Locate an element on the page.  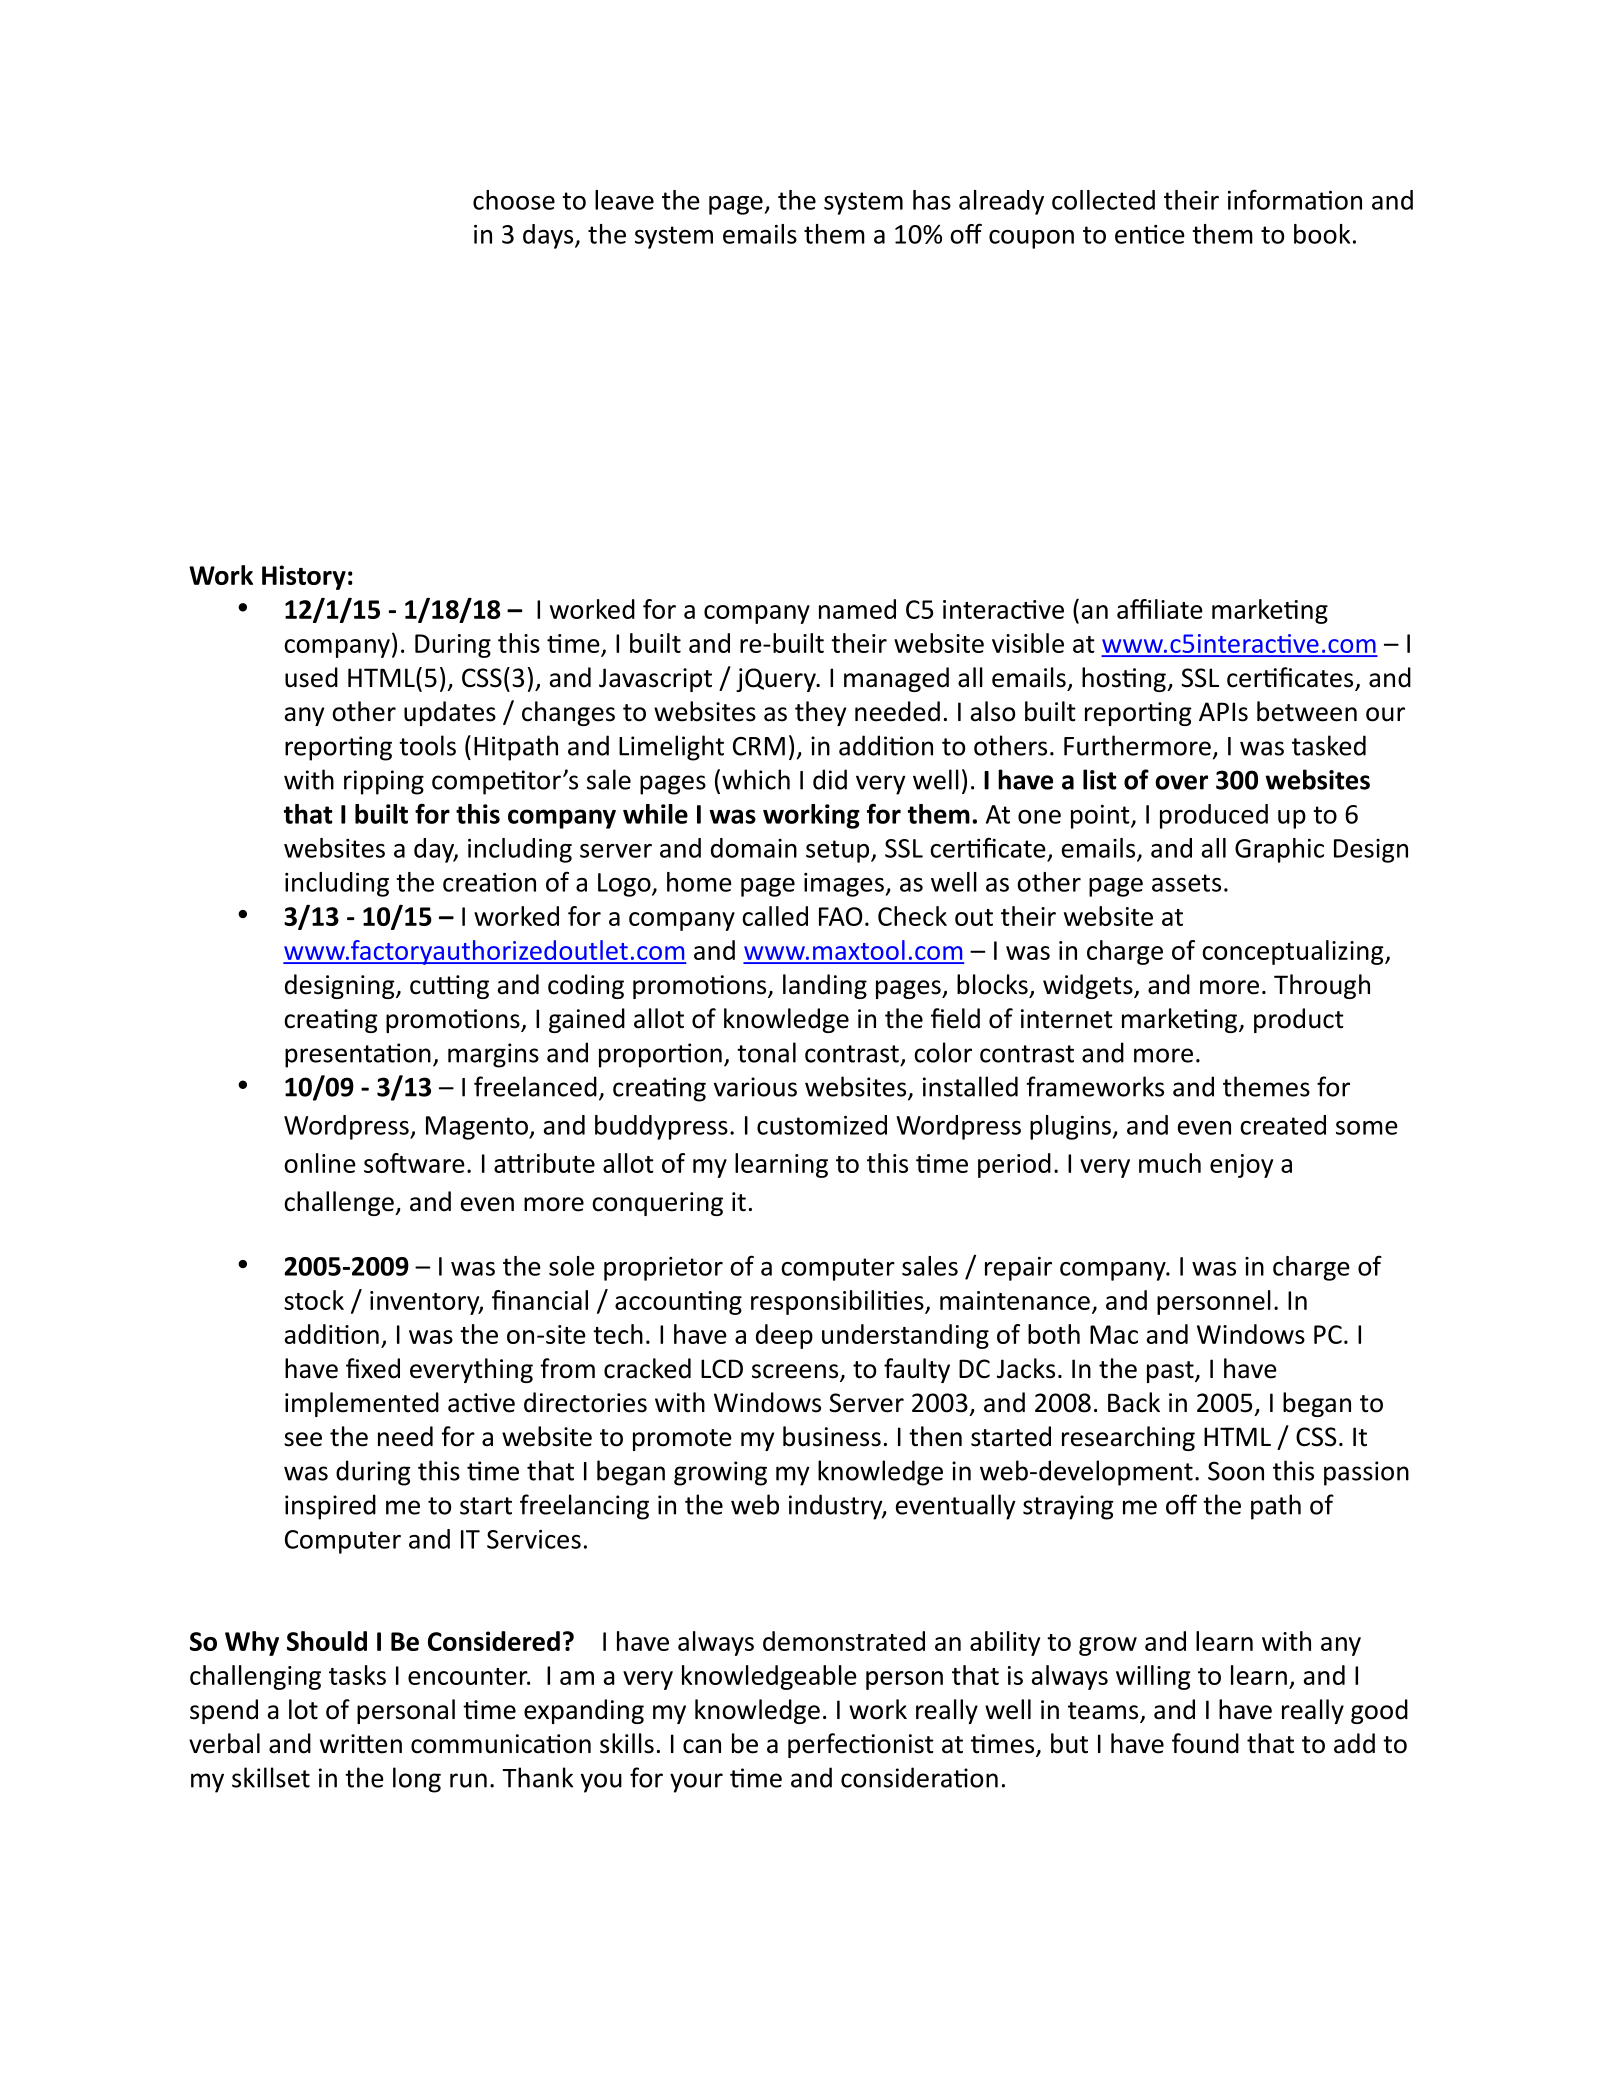
product is located at coordinates (1299, 1020).
